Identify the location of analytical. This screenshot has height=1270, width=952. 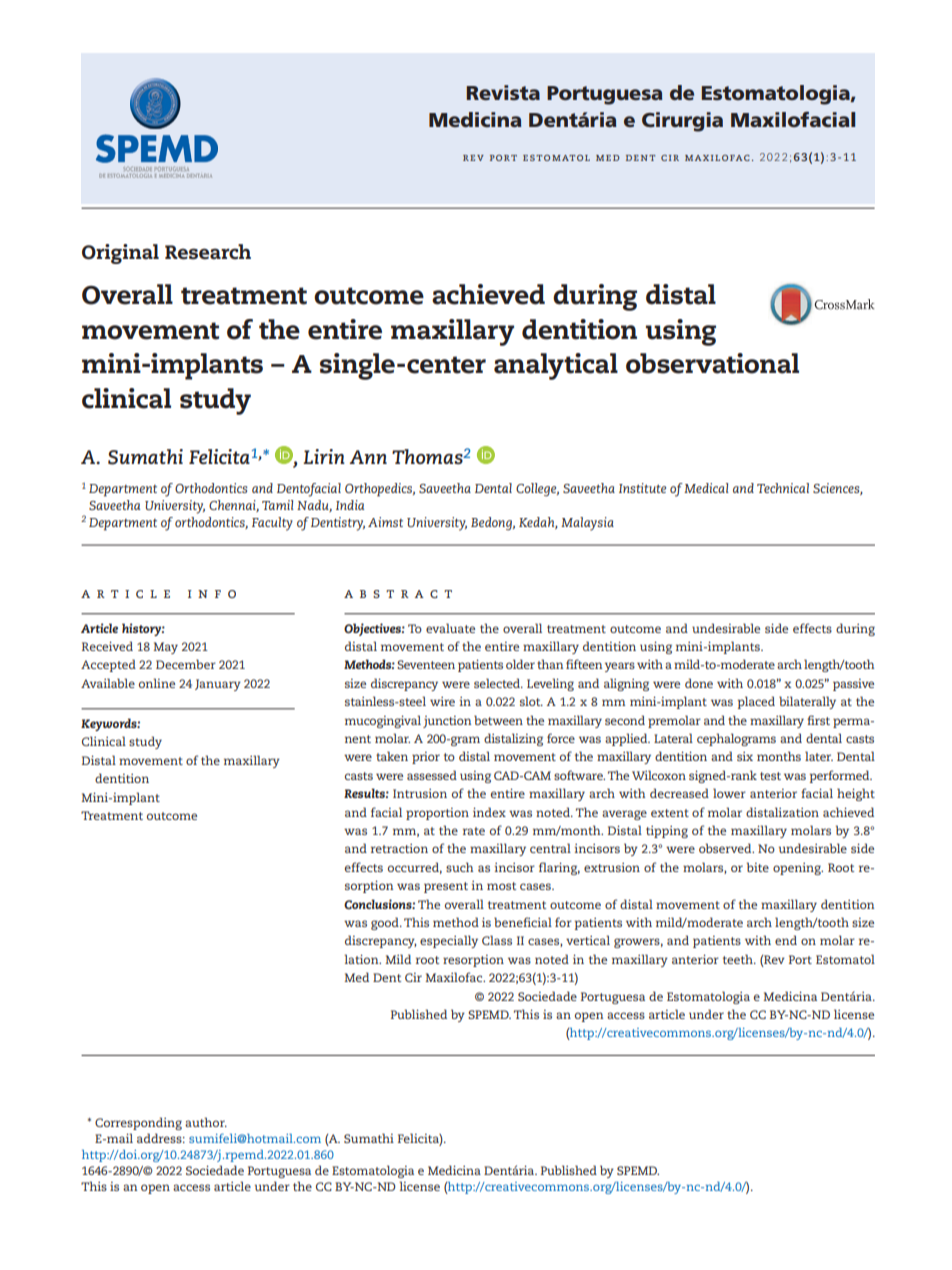
(556, 366).
